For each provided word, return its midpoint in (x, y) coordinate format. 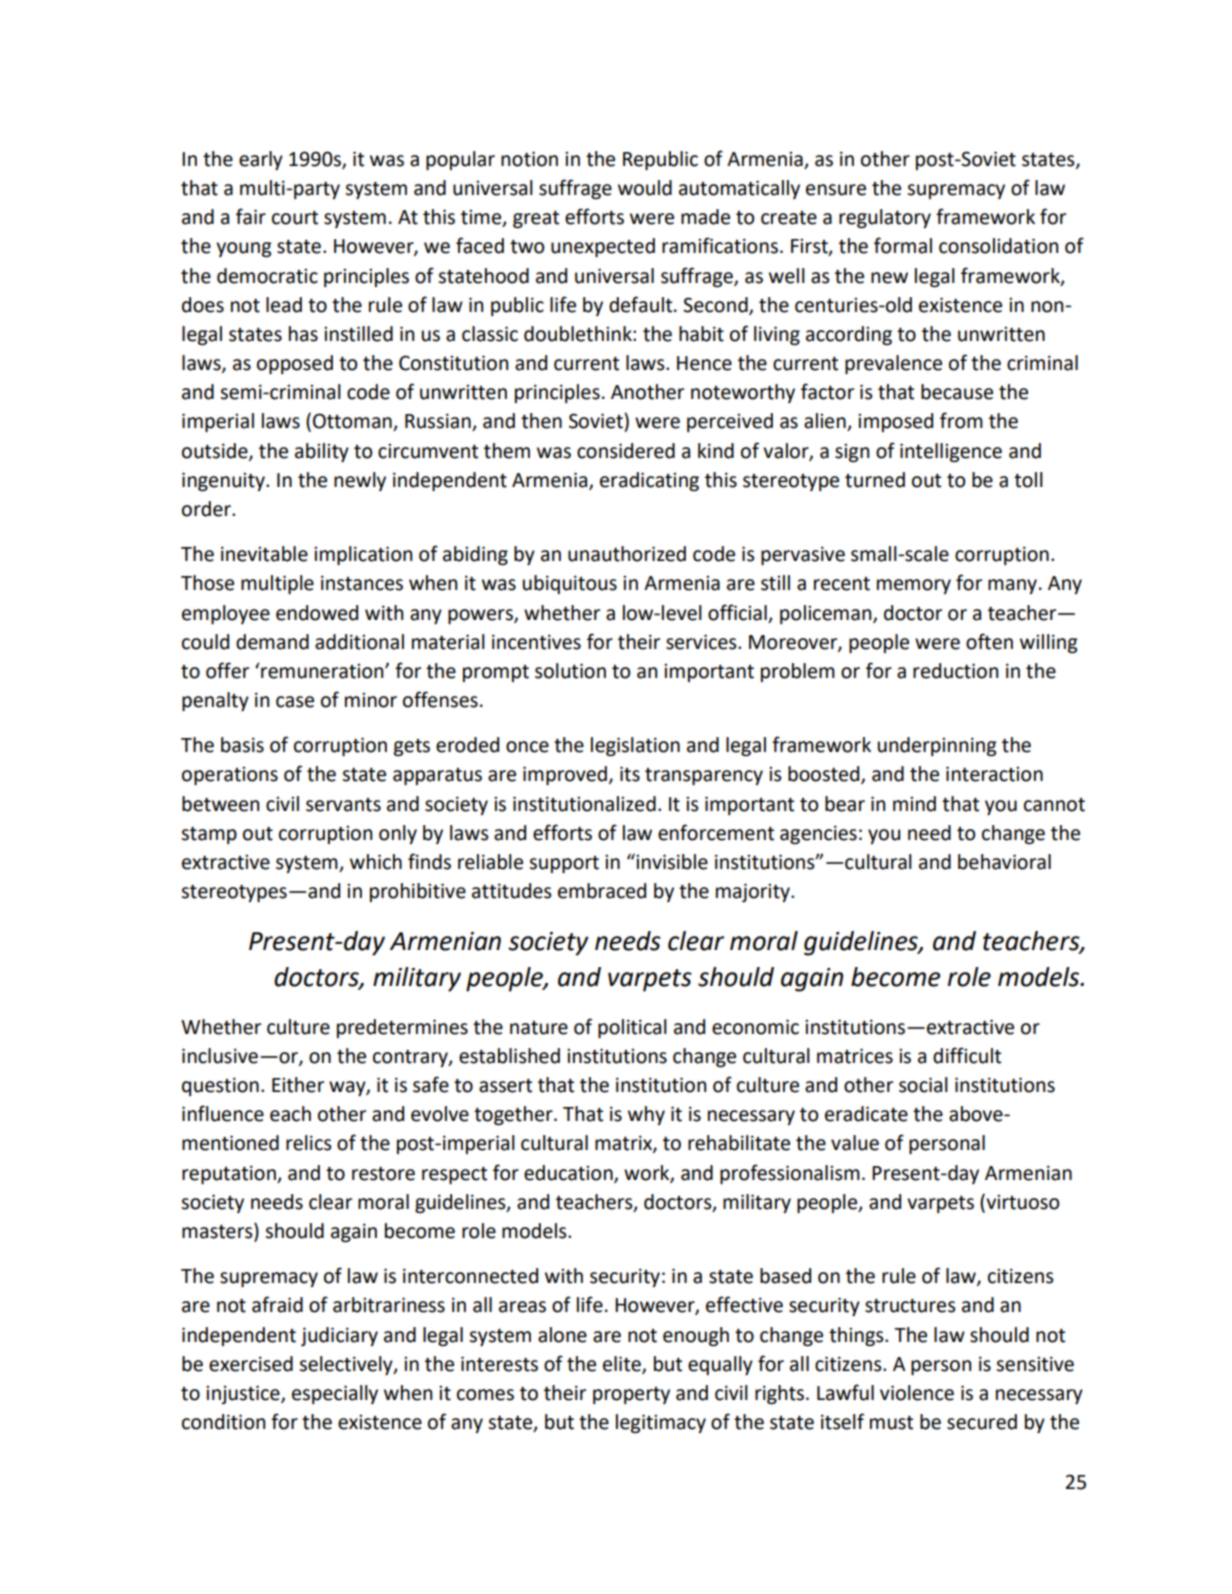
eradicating (649, 481)
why (646, 1115)
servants (343, 805)
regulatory (885, 218)
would (645, 188)
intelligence (951, 452)
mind (914, 804)
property (631, 1395)
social (923, 1085)
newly (360, 481)
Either (298, 1085)
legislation (635, 746)
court (295, 218)
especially (335, 1394)
